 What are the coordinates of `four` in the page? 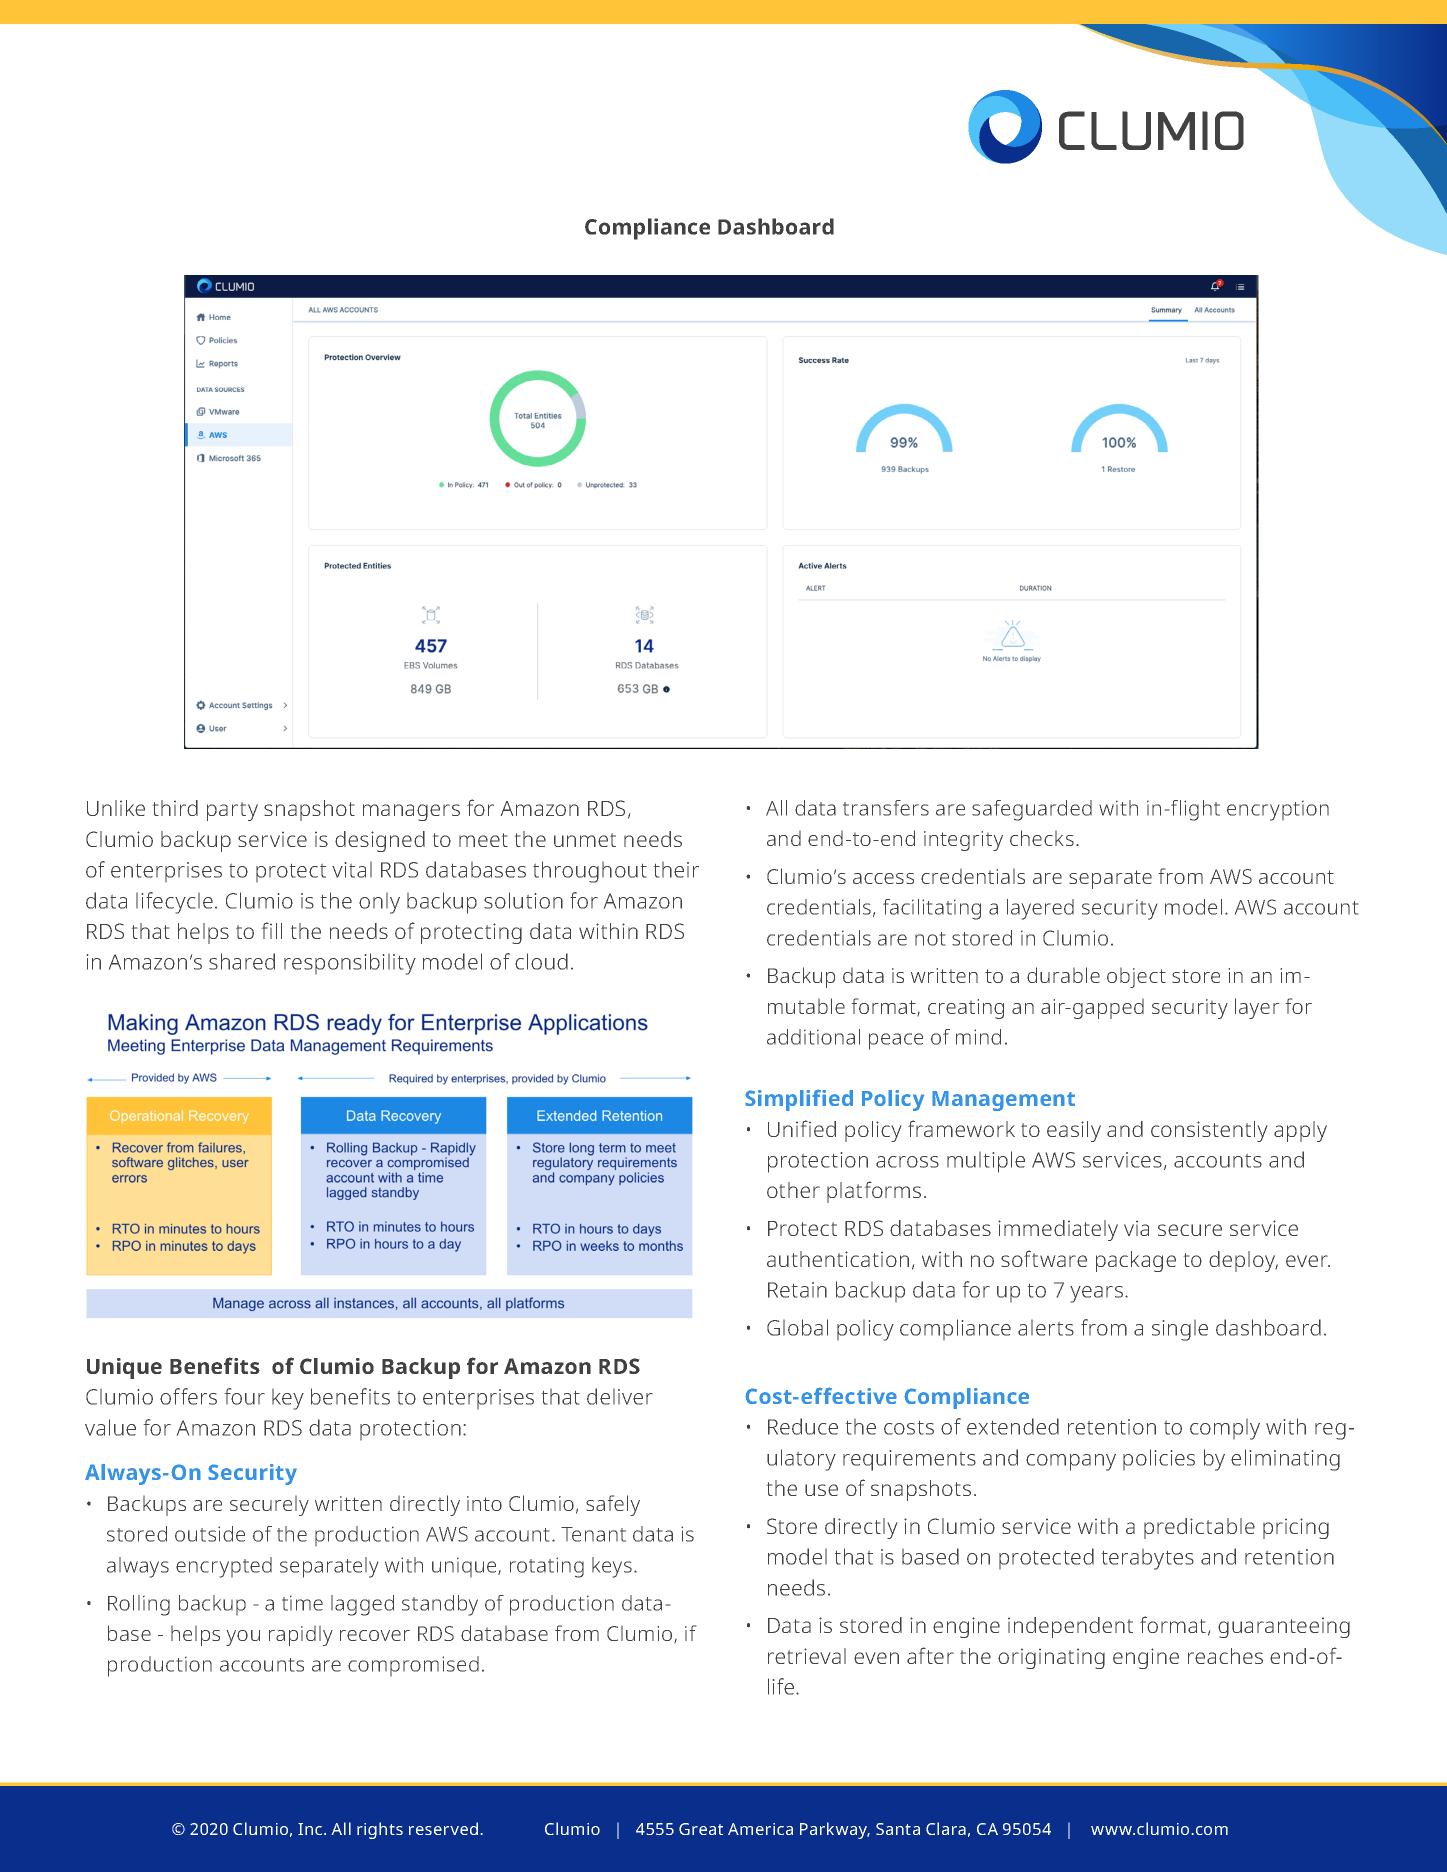 It's located at (245, 1396).
